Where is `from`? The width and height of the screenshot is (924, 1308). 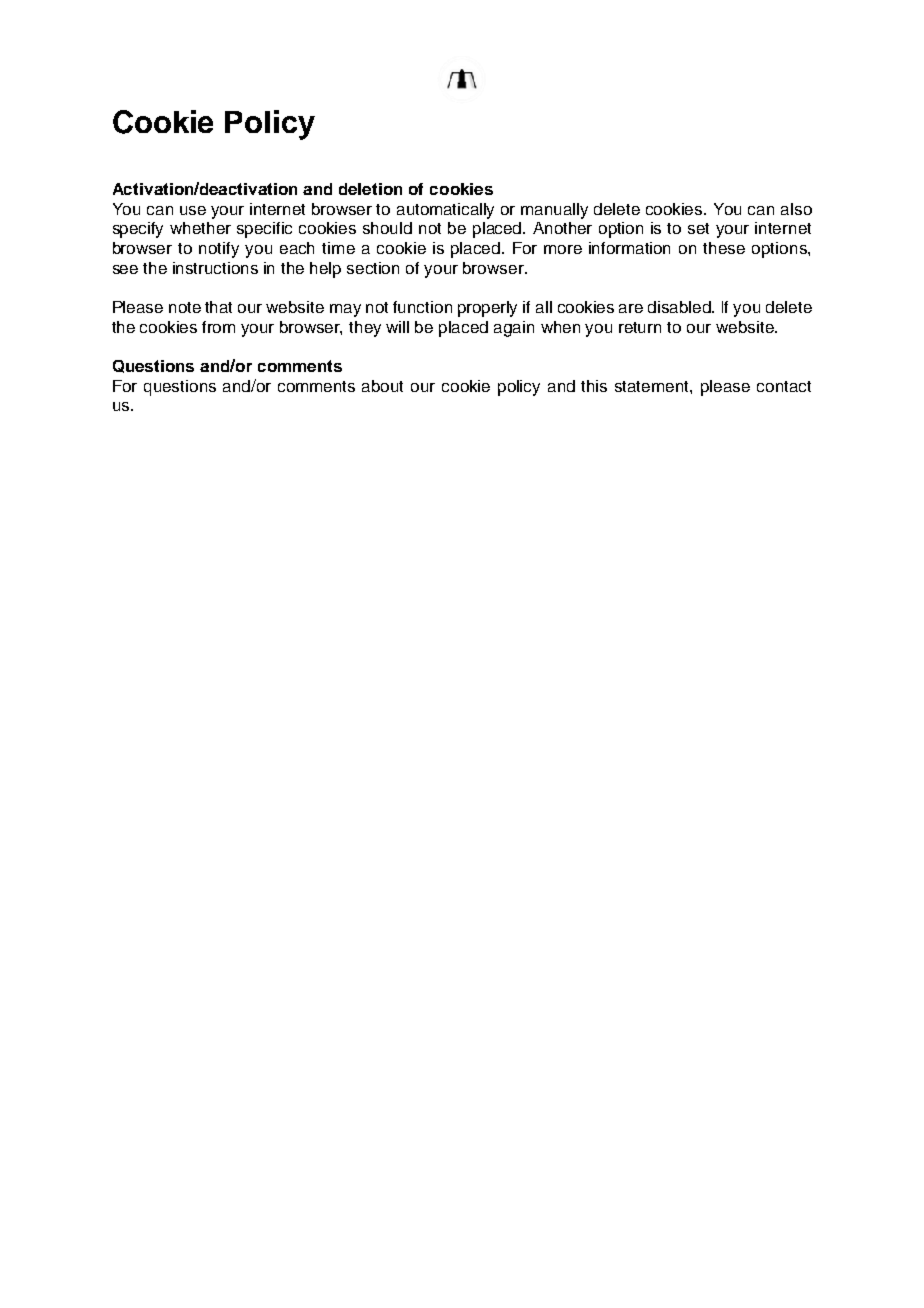 from is located at coordinates (218, 327).
